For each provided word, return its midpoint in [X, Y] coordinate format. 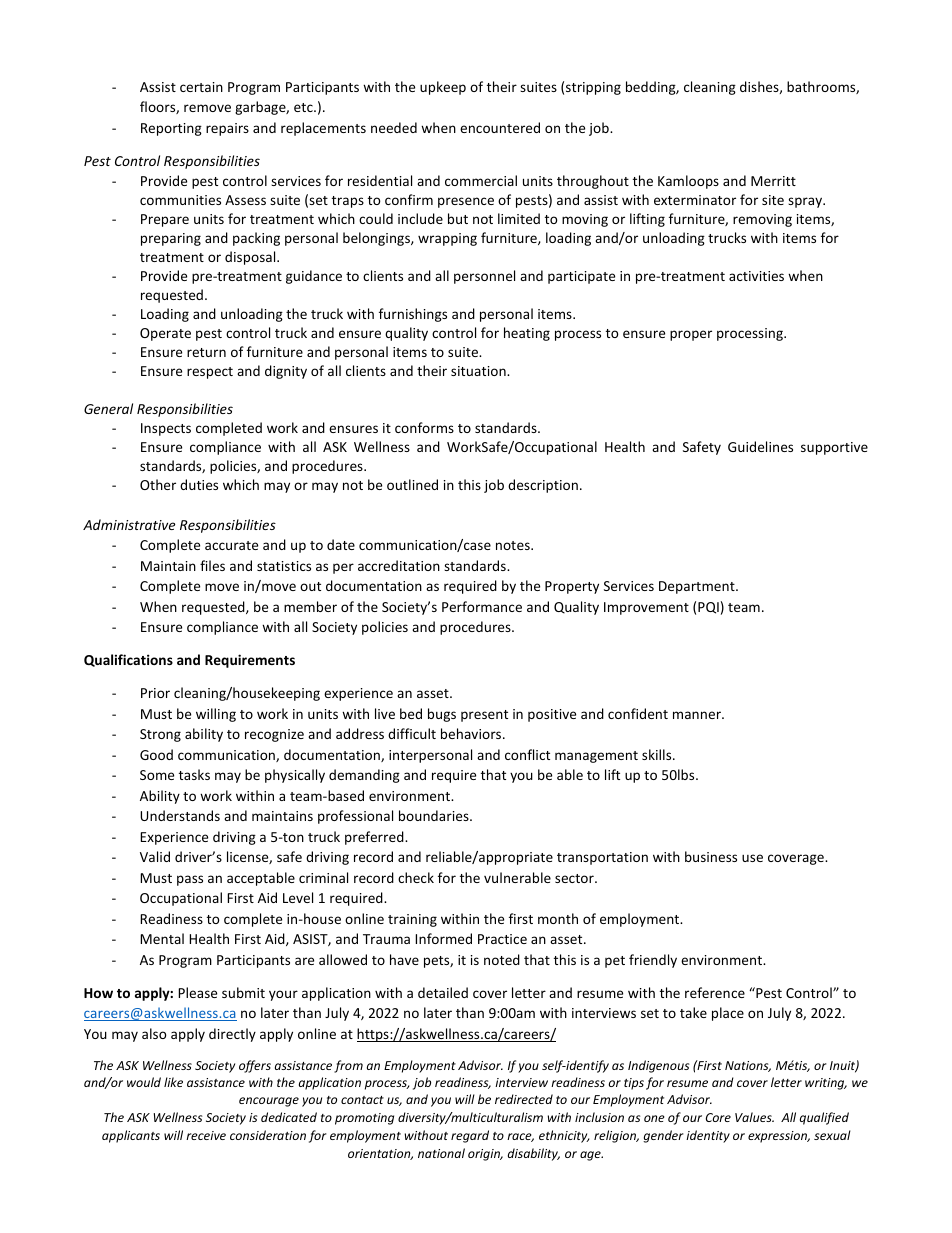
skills [658, 754]
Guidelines [760, 446]
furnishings [413, 315]
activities [756, 276]
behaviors [472, 733]
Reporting [171, 129]
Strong [160, 735]
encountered [500, 127]
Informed [443, 938]
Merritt [773, 181]
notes [514, 545]
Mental [162, 938]
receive [206, 1135]
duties [199, 484]
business [711, 856]
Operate [165, 334]
